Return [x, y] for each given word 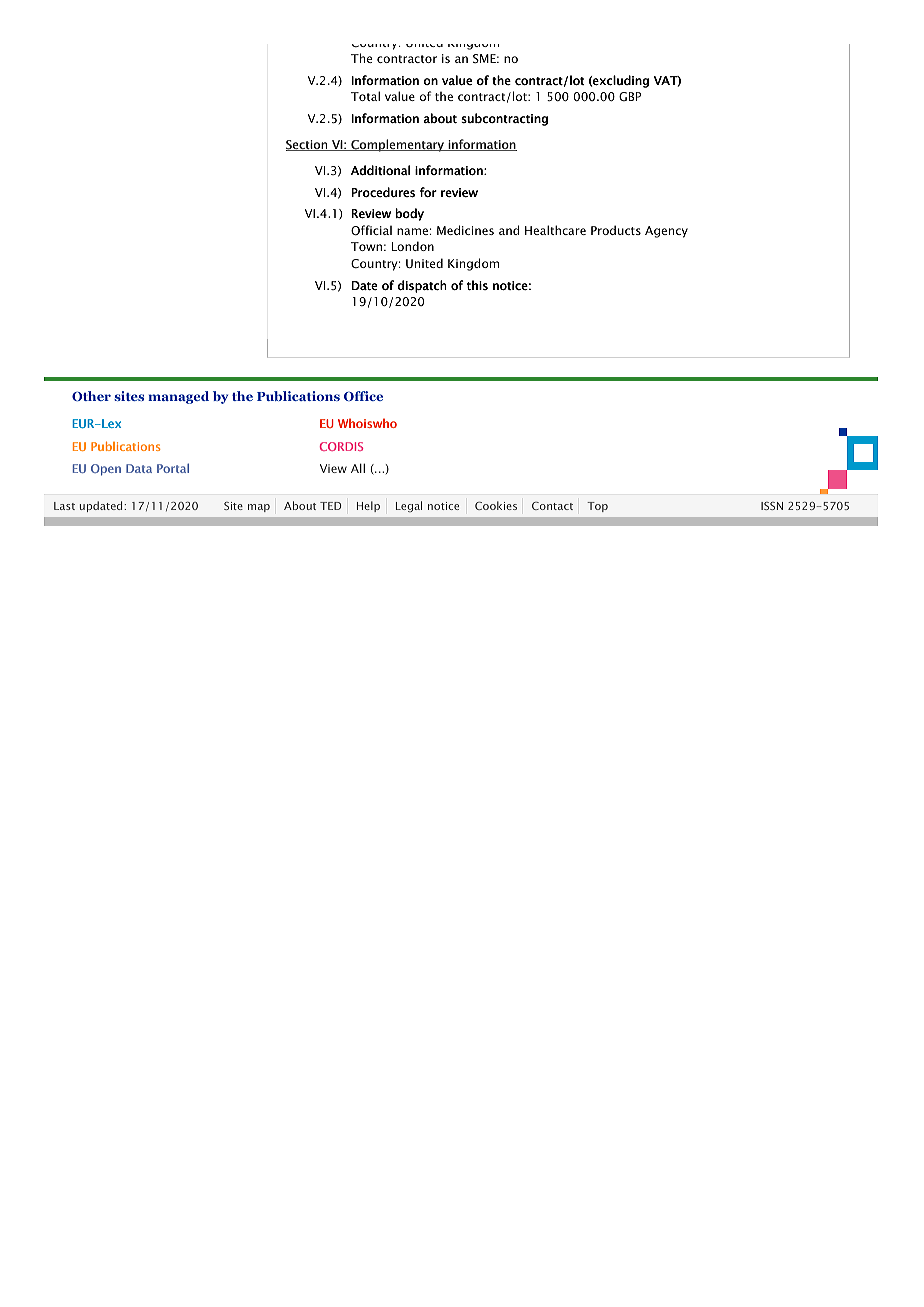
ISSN [772, 506]
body [410, 214]
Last [64, 506]
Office [363, 396]
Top [597, 507]
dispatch [422, 286]
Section [307, 145]
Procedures [383, 192]
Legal [409, 506]
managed [178, 397]
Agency [666, 232]
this [477, 285]
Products [616, 230]
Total [365, 96]
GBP [630, 96]
